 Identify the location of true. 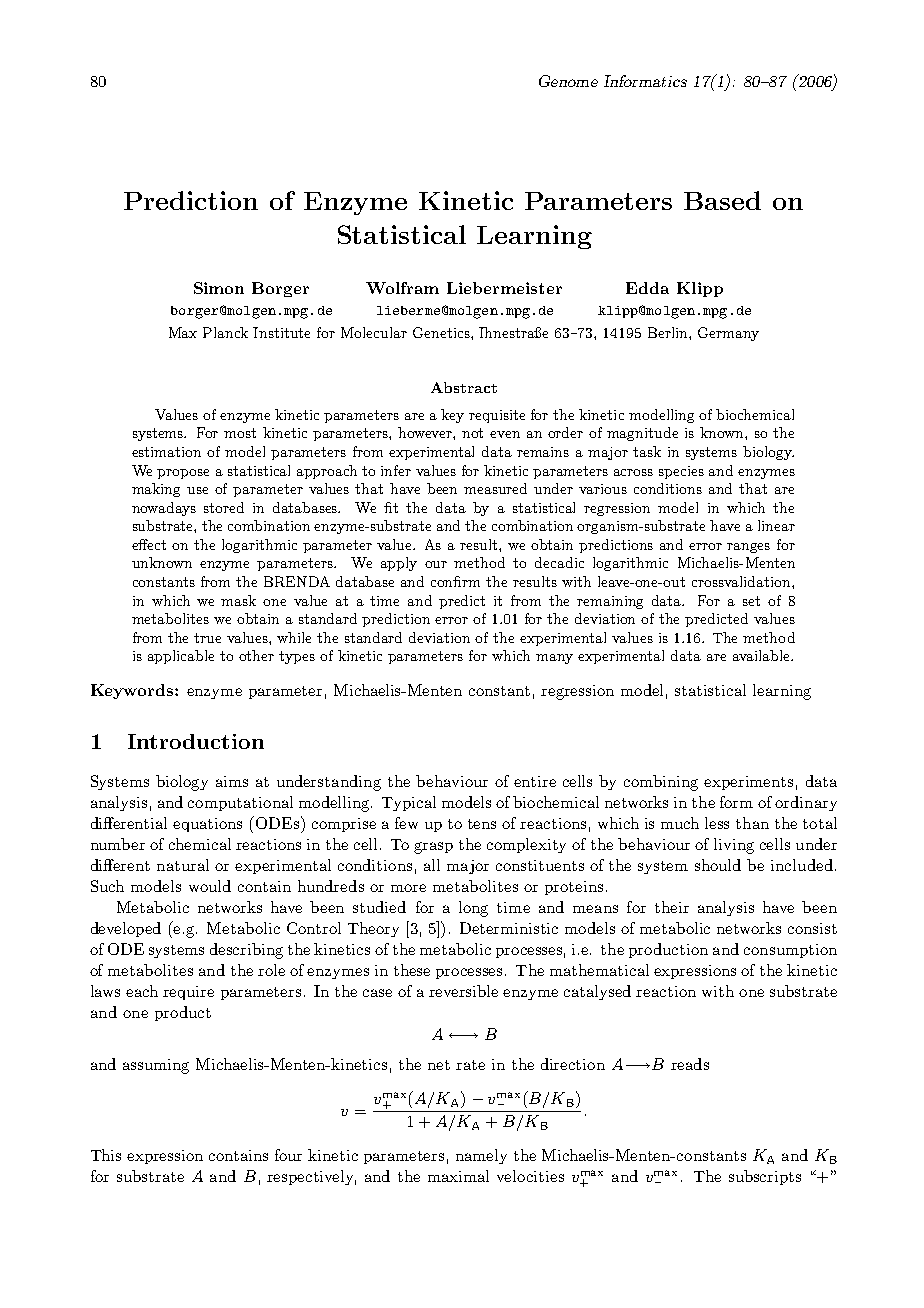
(207, 638).
